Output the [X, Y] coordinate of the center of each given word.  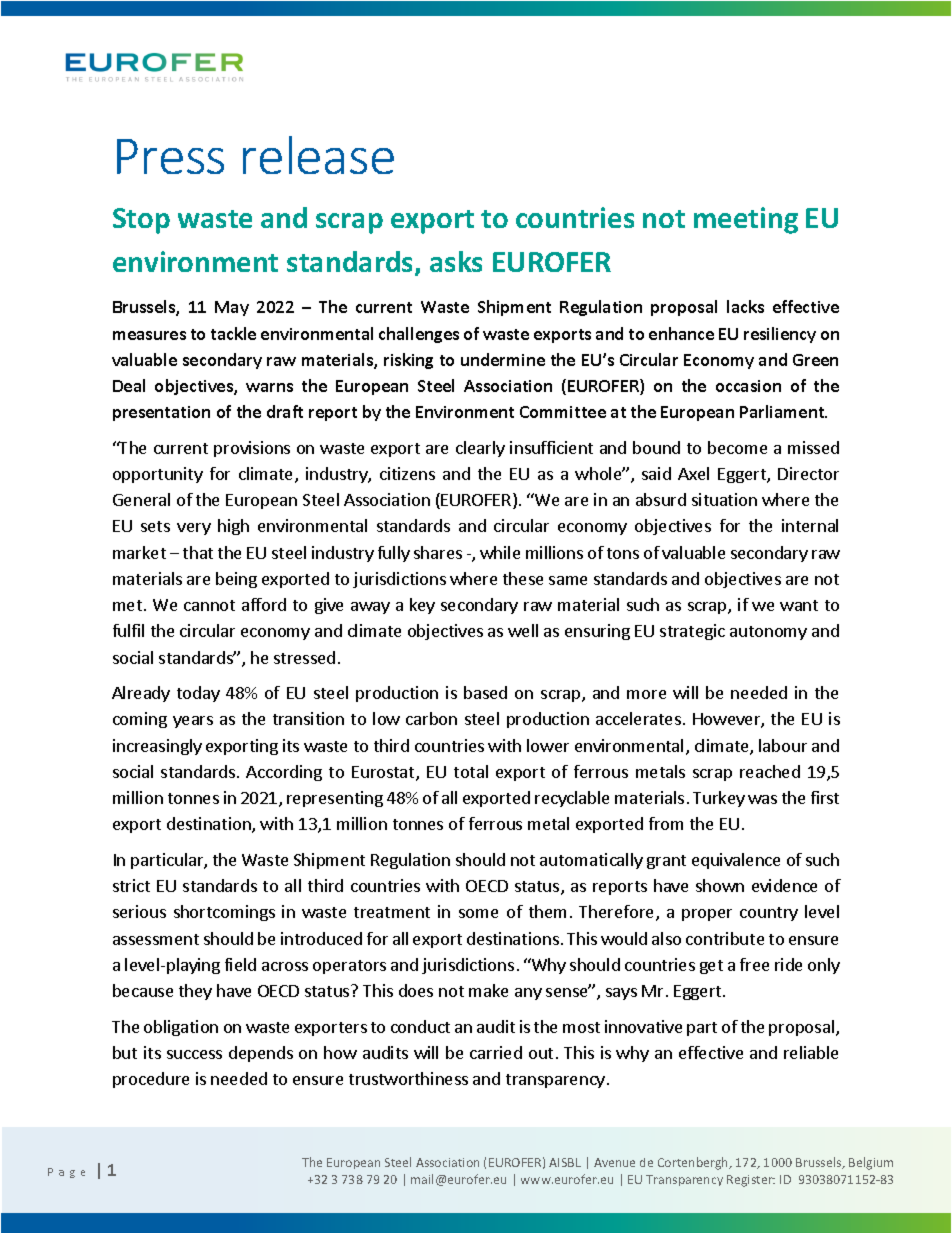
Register [751, 1181]
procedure [151, 1080]
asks [456, 261]
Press [170, 156]
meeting [746, 220]
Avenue [614, 1162]
